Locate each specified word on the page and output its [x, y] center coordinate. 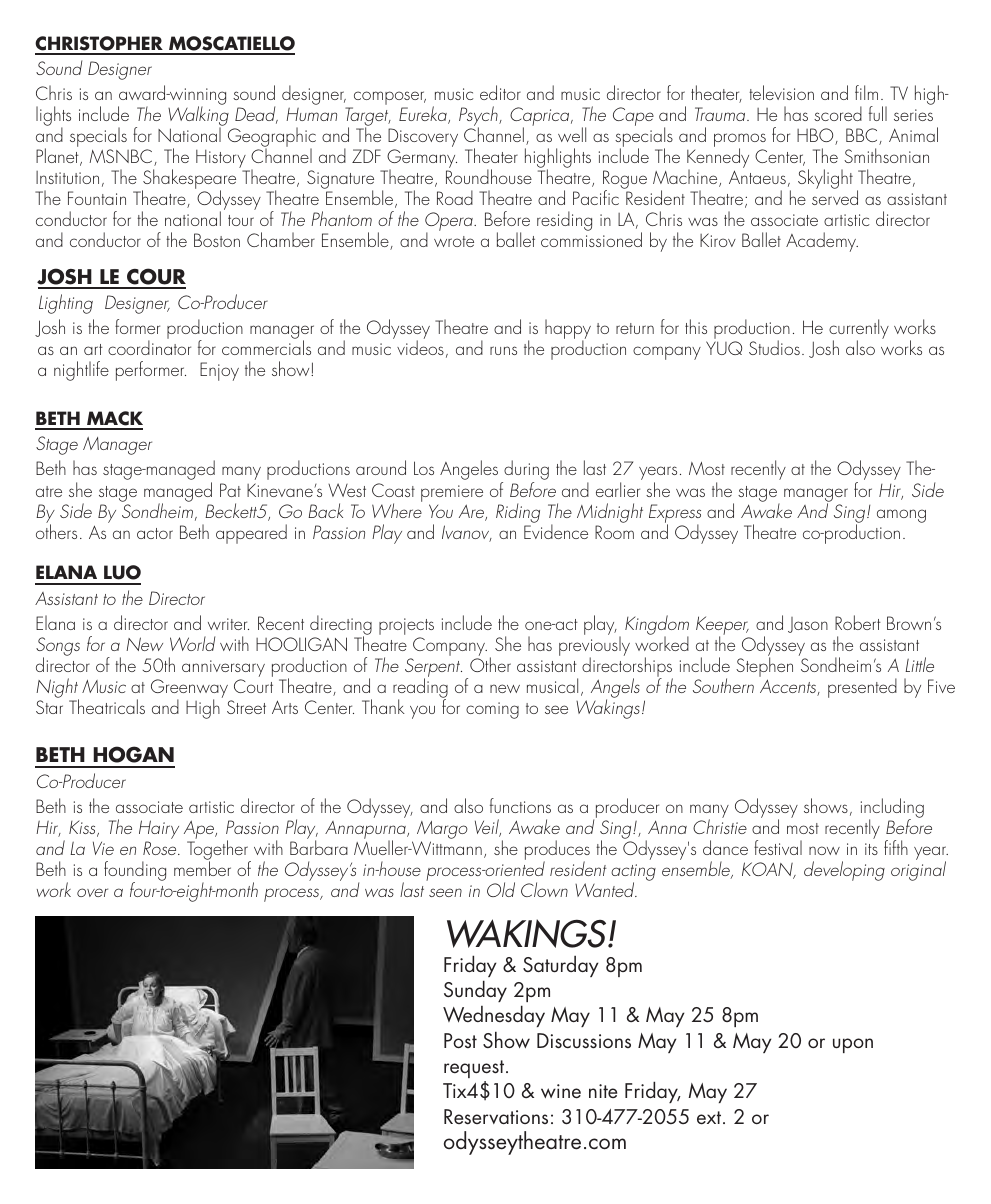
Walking [198, 117]
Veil [488, 828]
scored [838, 113]
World [192, 643]
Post [460, 1040]
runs [503, 350]
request [475, 1069]
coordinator [149, 347]
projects [406, 628]
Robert [858, 622]
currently [859, 330]
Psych [479, 117]
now [824, 850]
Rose [161, 848]
